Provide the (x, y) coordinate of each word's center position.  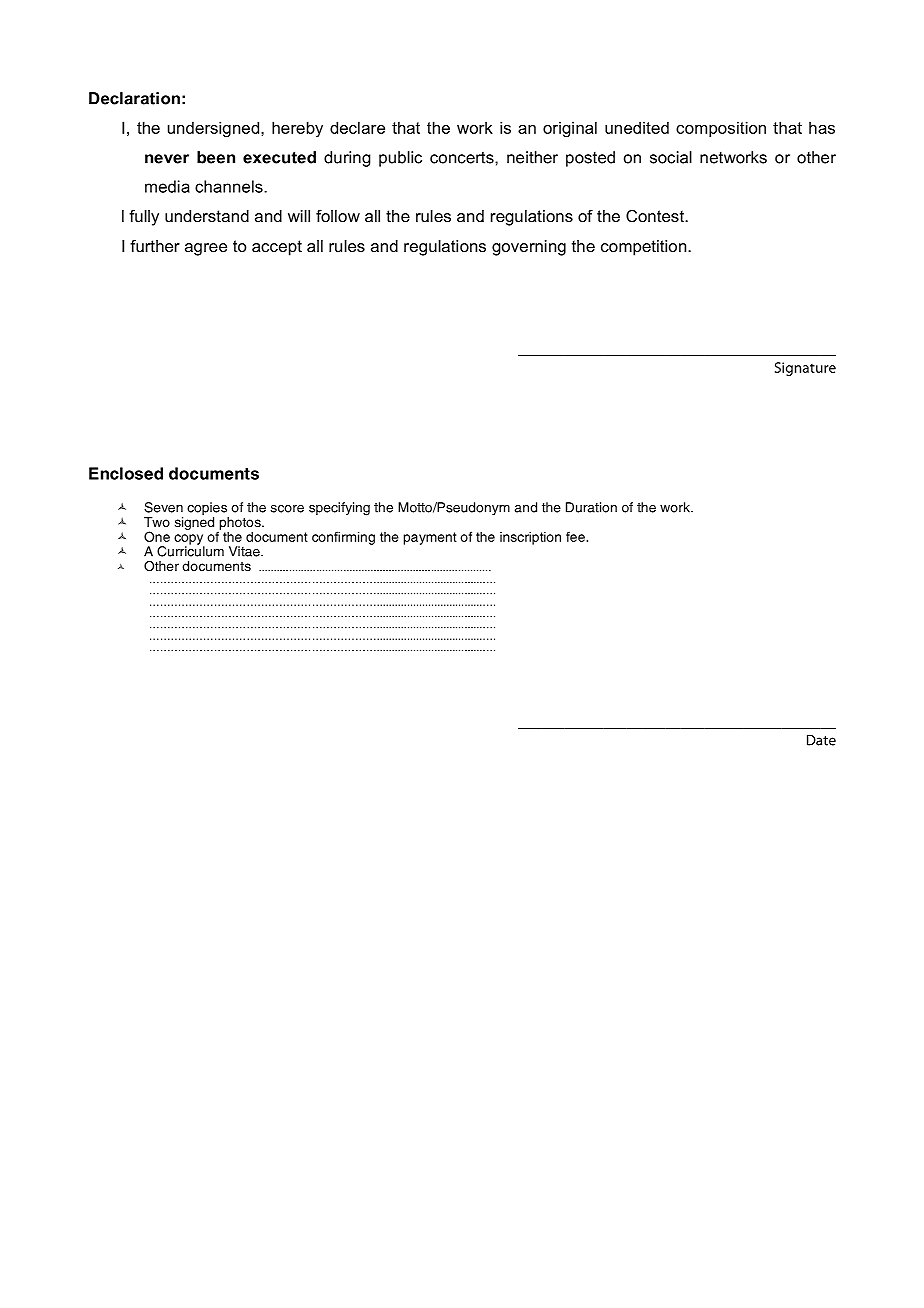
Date (821, 740)
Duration (591, 507)
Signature (805, 369)
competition (645, 248)
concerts (463, 158)
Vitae (245, 551)
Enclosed (126, 473)
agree (206, 249)
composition (721, 129)
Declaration (134, 98)
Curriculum (190, 550)
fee (576, 537)
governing (529, 248)
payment (430, 538)
